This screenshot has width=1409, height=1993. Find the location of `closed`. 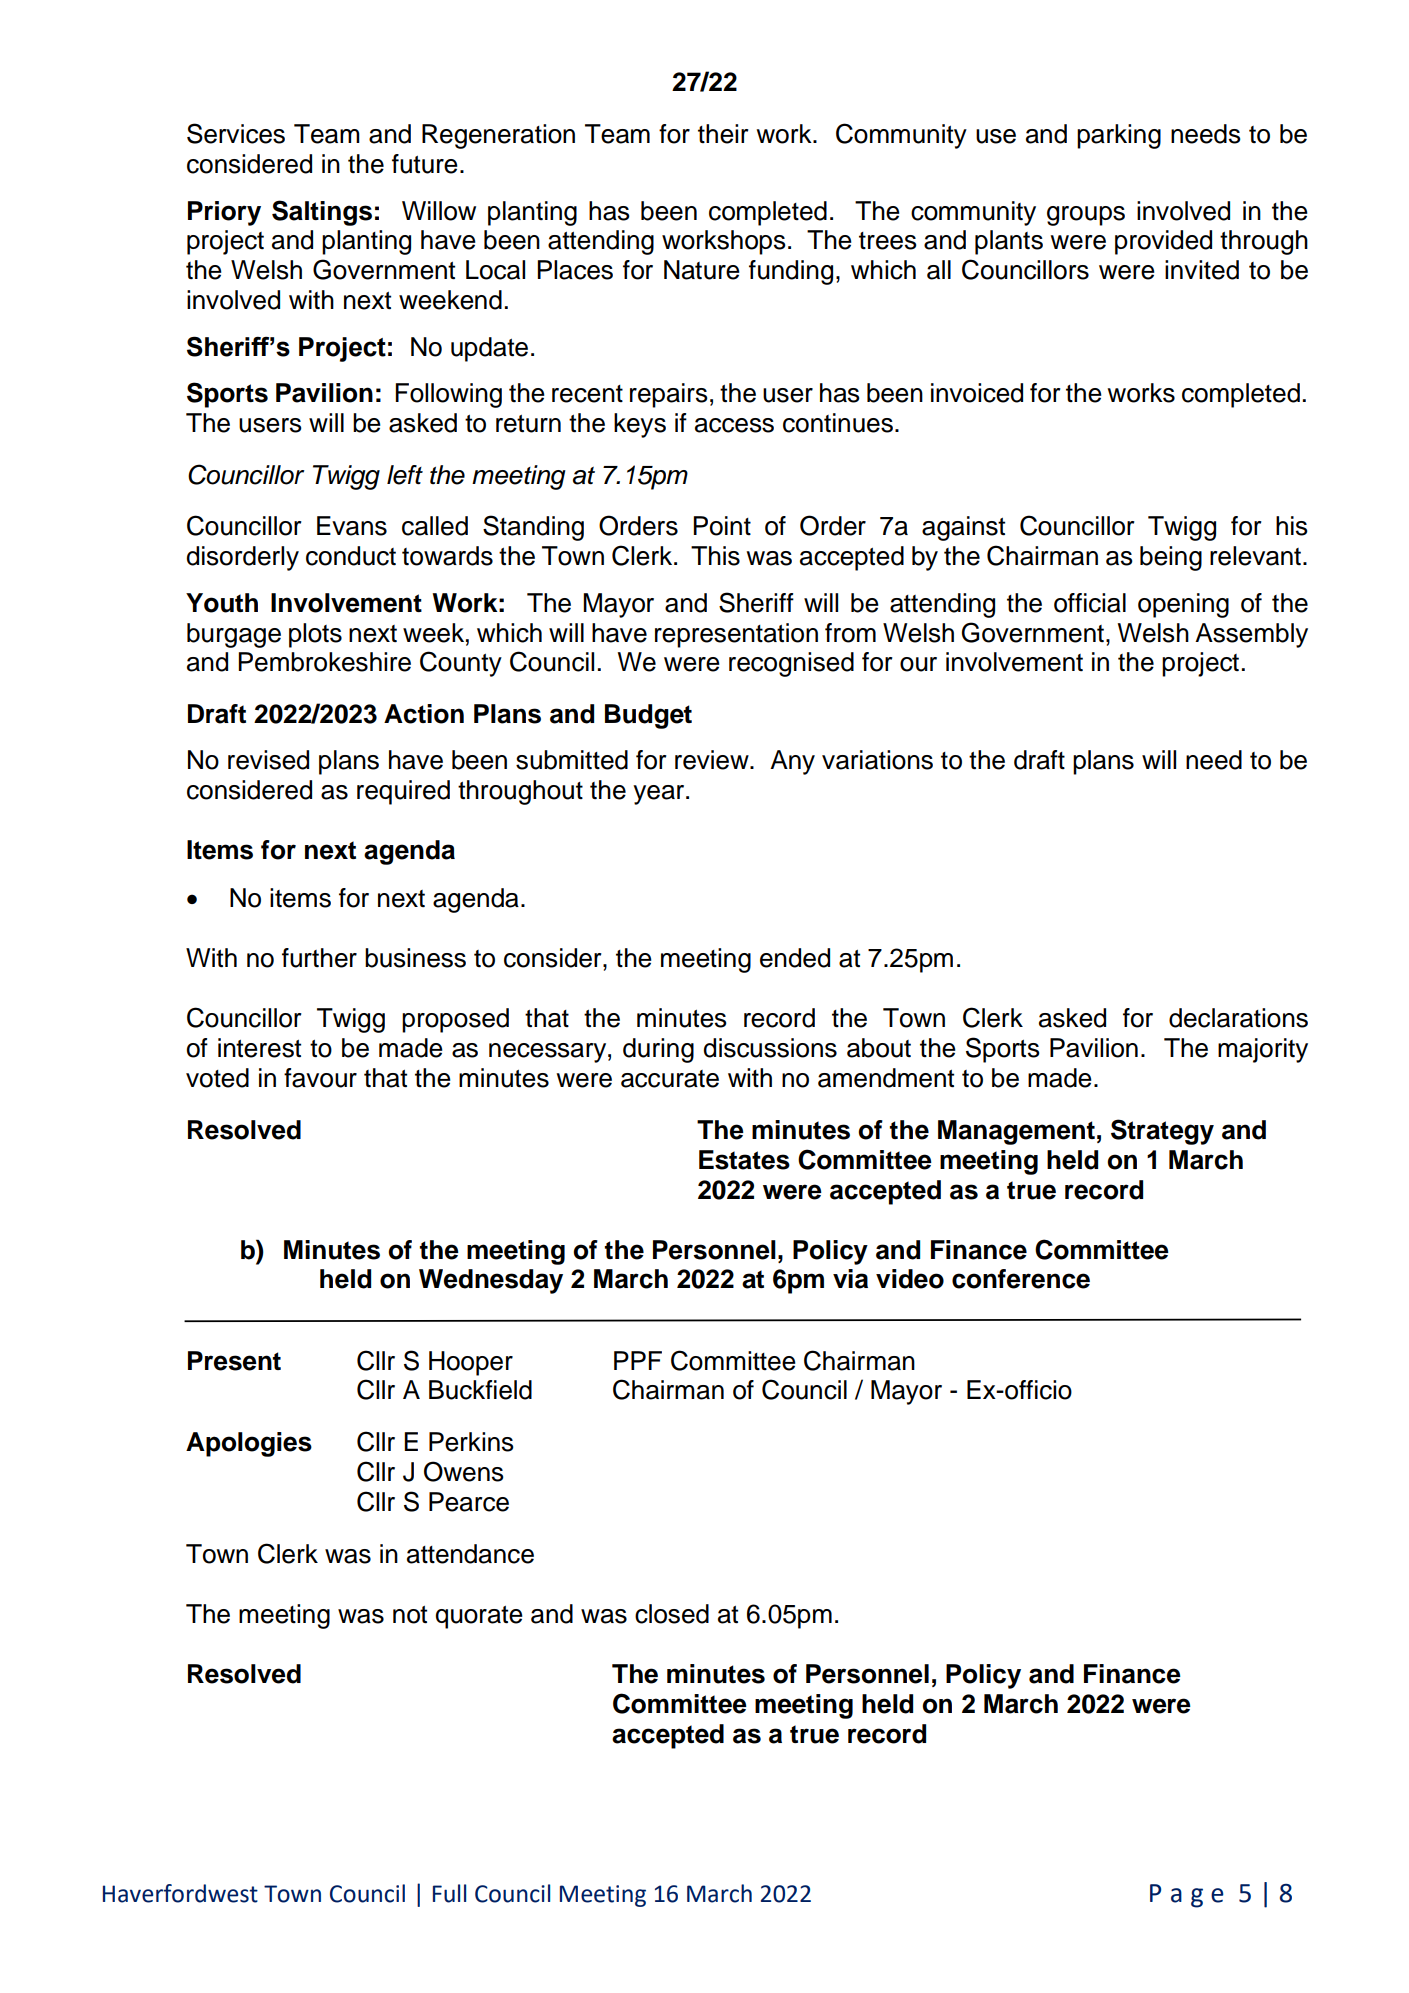

closed is located at coordinates (672, 1614).
